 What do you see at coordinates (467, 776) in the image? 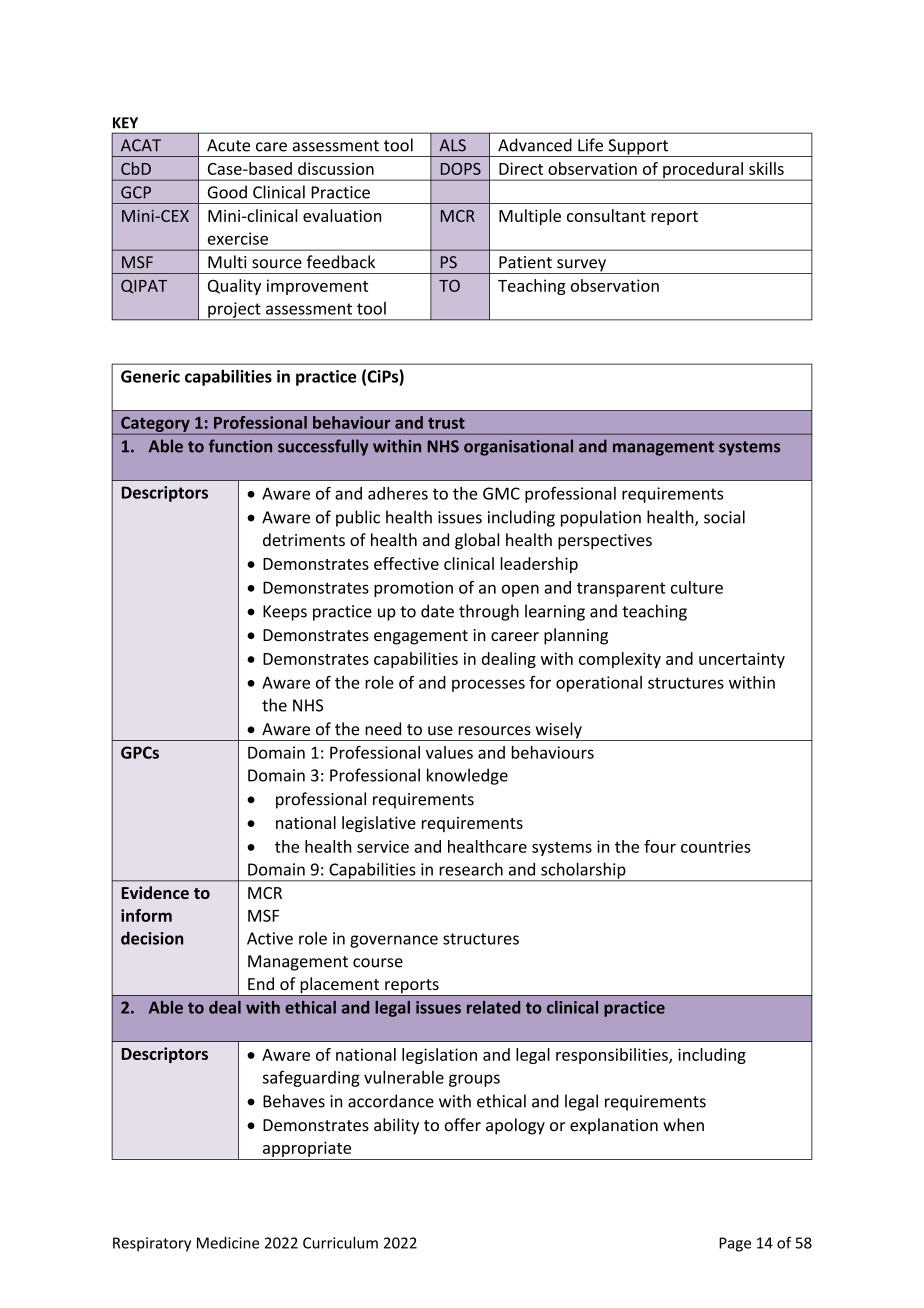
I see `knowledge` at bounding box center [467, 776].
